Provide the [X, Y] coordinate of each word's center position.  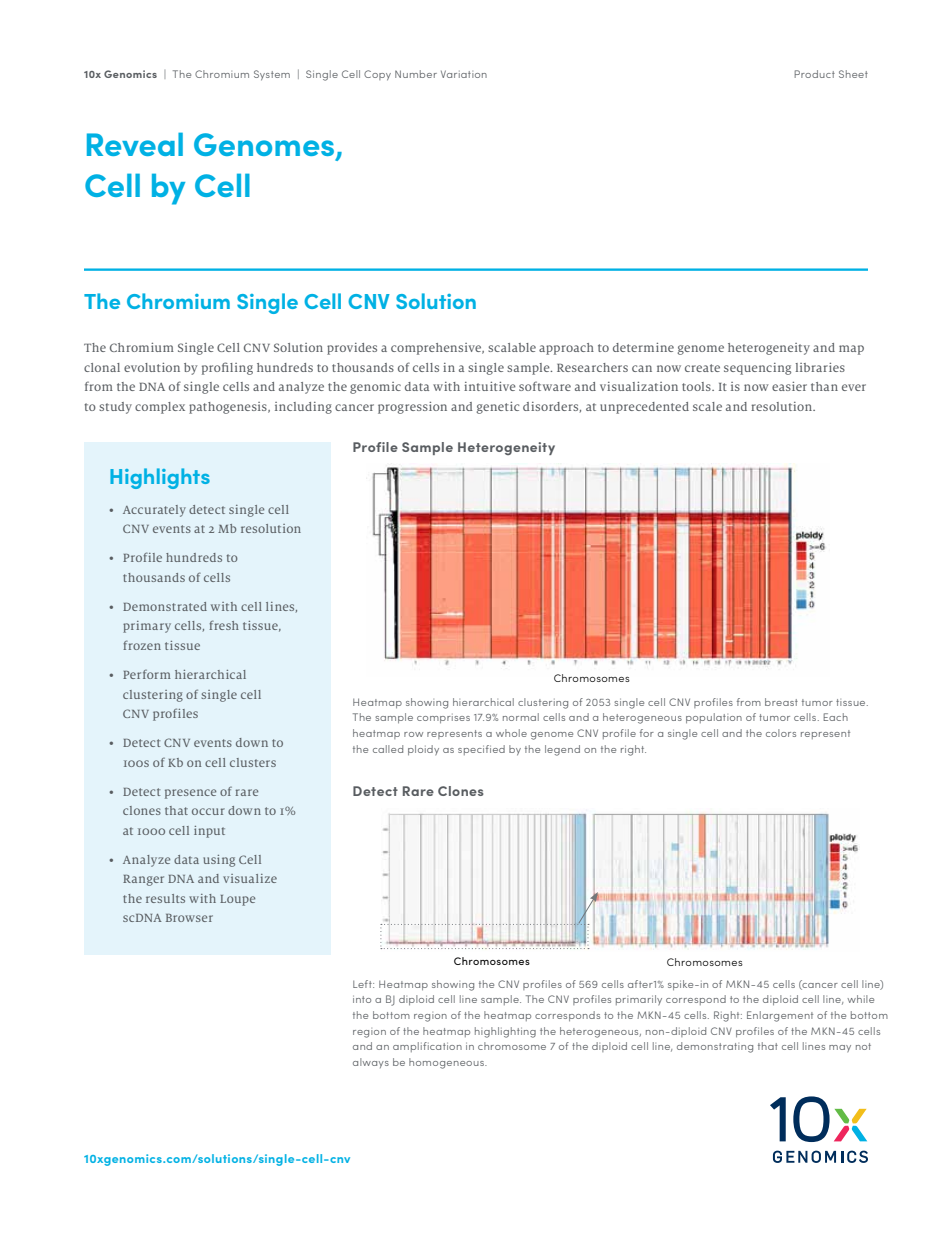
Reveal [135, 144]
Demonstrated [165, 606]
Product [814, 74]
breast [781, 702]
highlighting [505, 1032]
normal [521, 717]
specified [481, 750]
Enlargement [780, 1016]
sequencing [757, 369]
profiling [227, 368]
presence [191, 794]
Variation [464, 74]
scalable [512, 347]
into [362, 999]
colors [781, 733]
